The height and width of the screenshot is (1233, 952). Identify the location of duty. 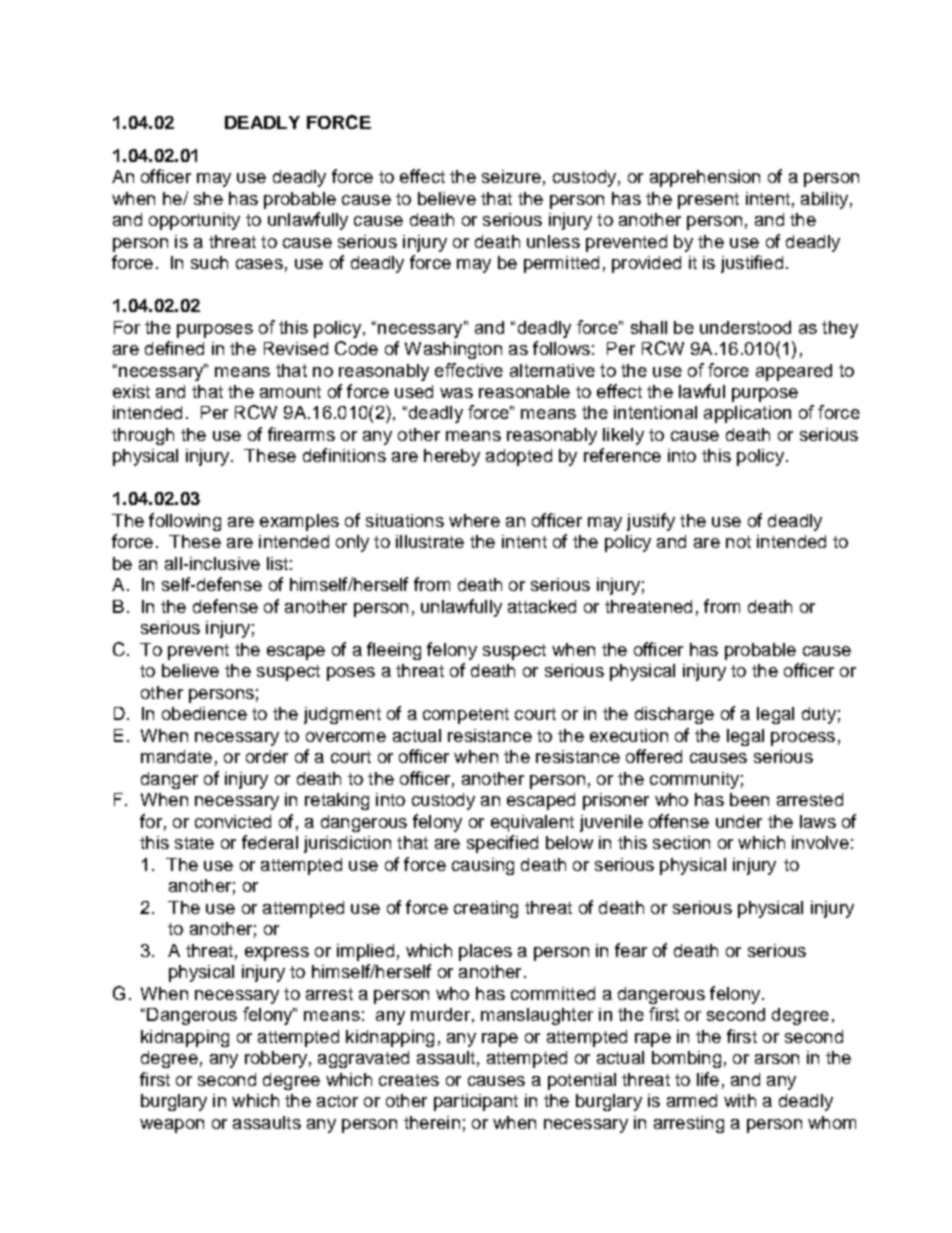
(819, 715).
